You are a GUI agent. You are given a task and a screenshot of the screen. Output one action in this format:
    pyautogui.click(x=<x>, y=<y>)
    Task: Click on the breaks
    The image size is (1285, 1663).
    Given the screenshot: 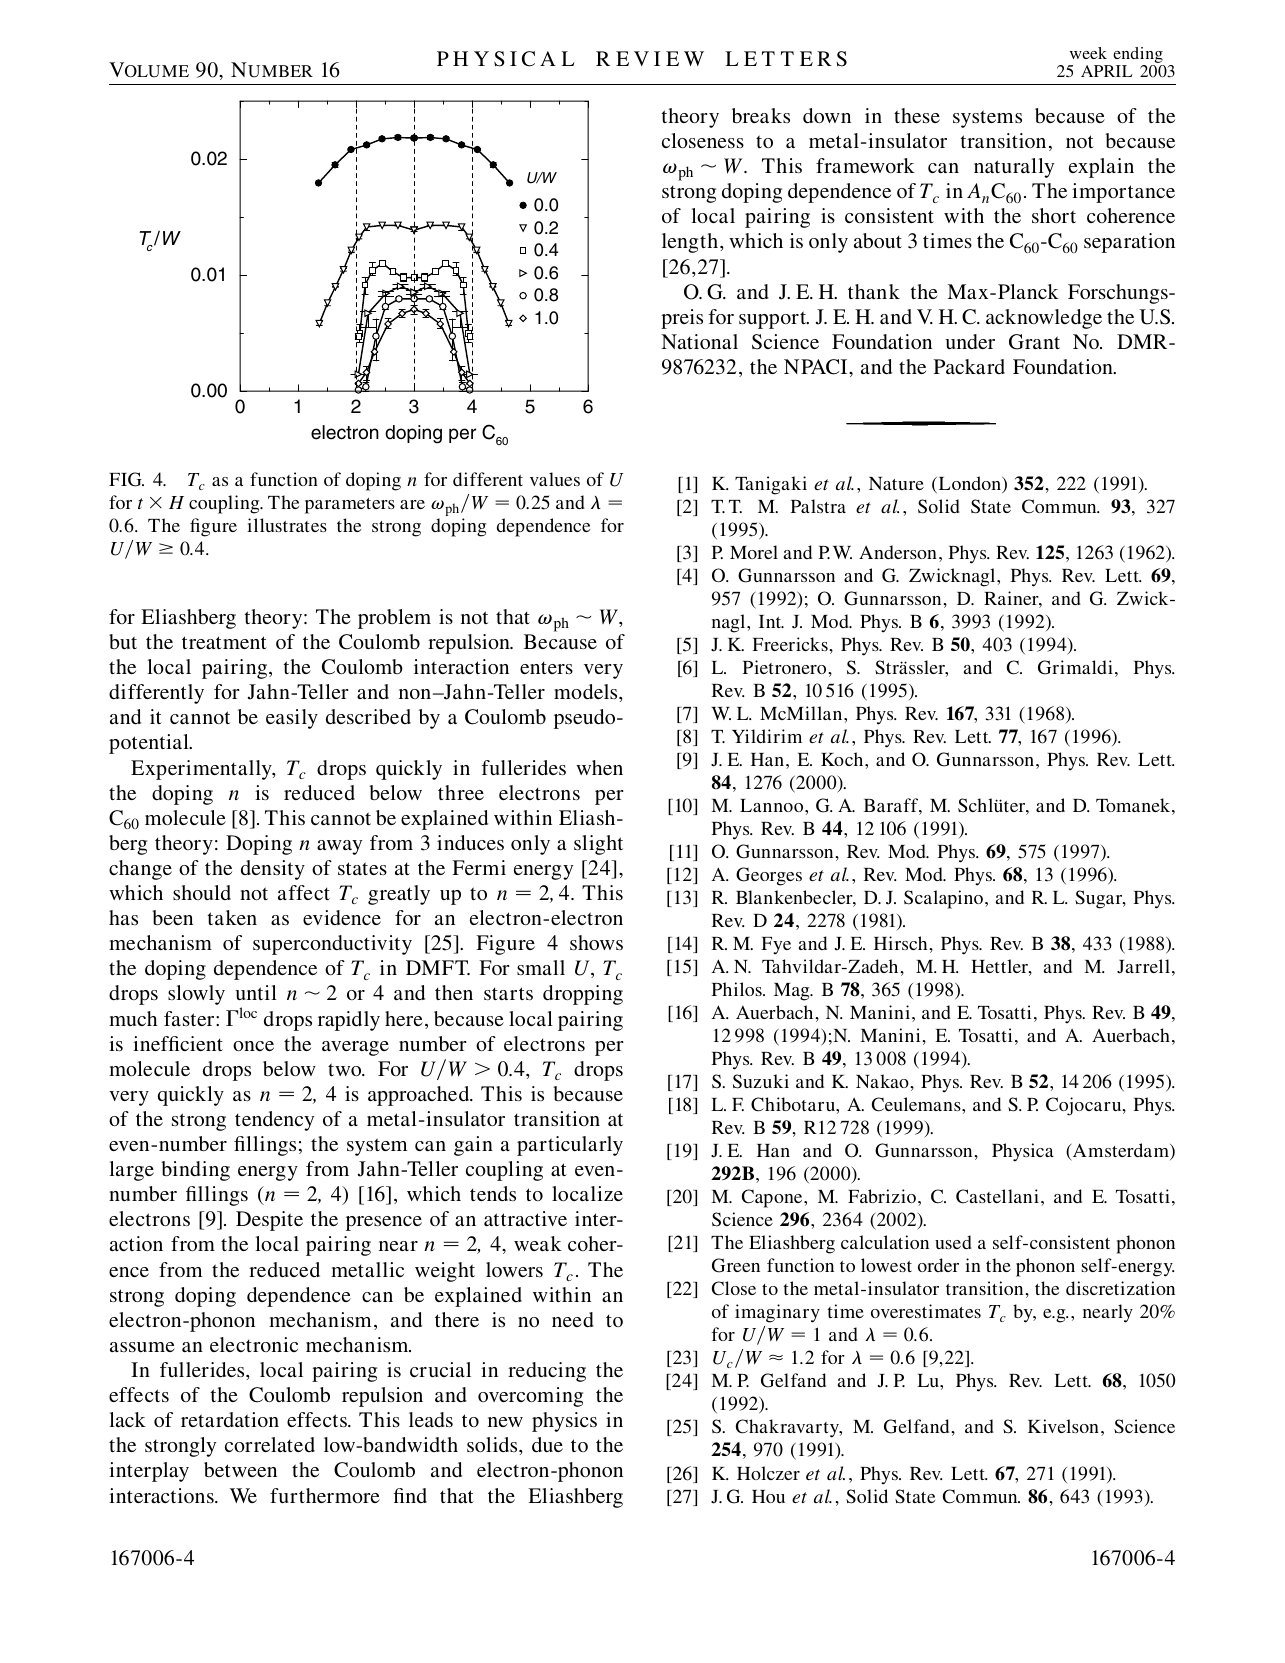 What is the action you would take?
    pyautogui.click(x=761, y=115)
